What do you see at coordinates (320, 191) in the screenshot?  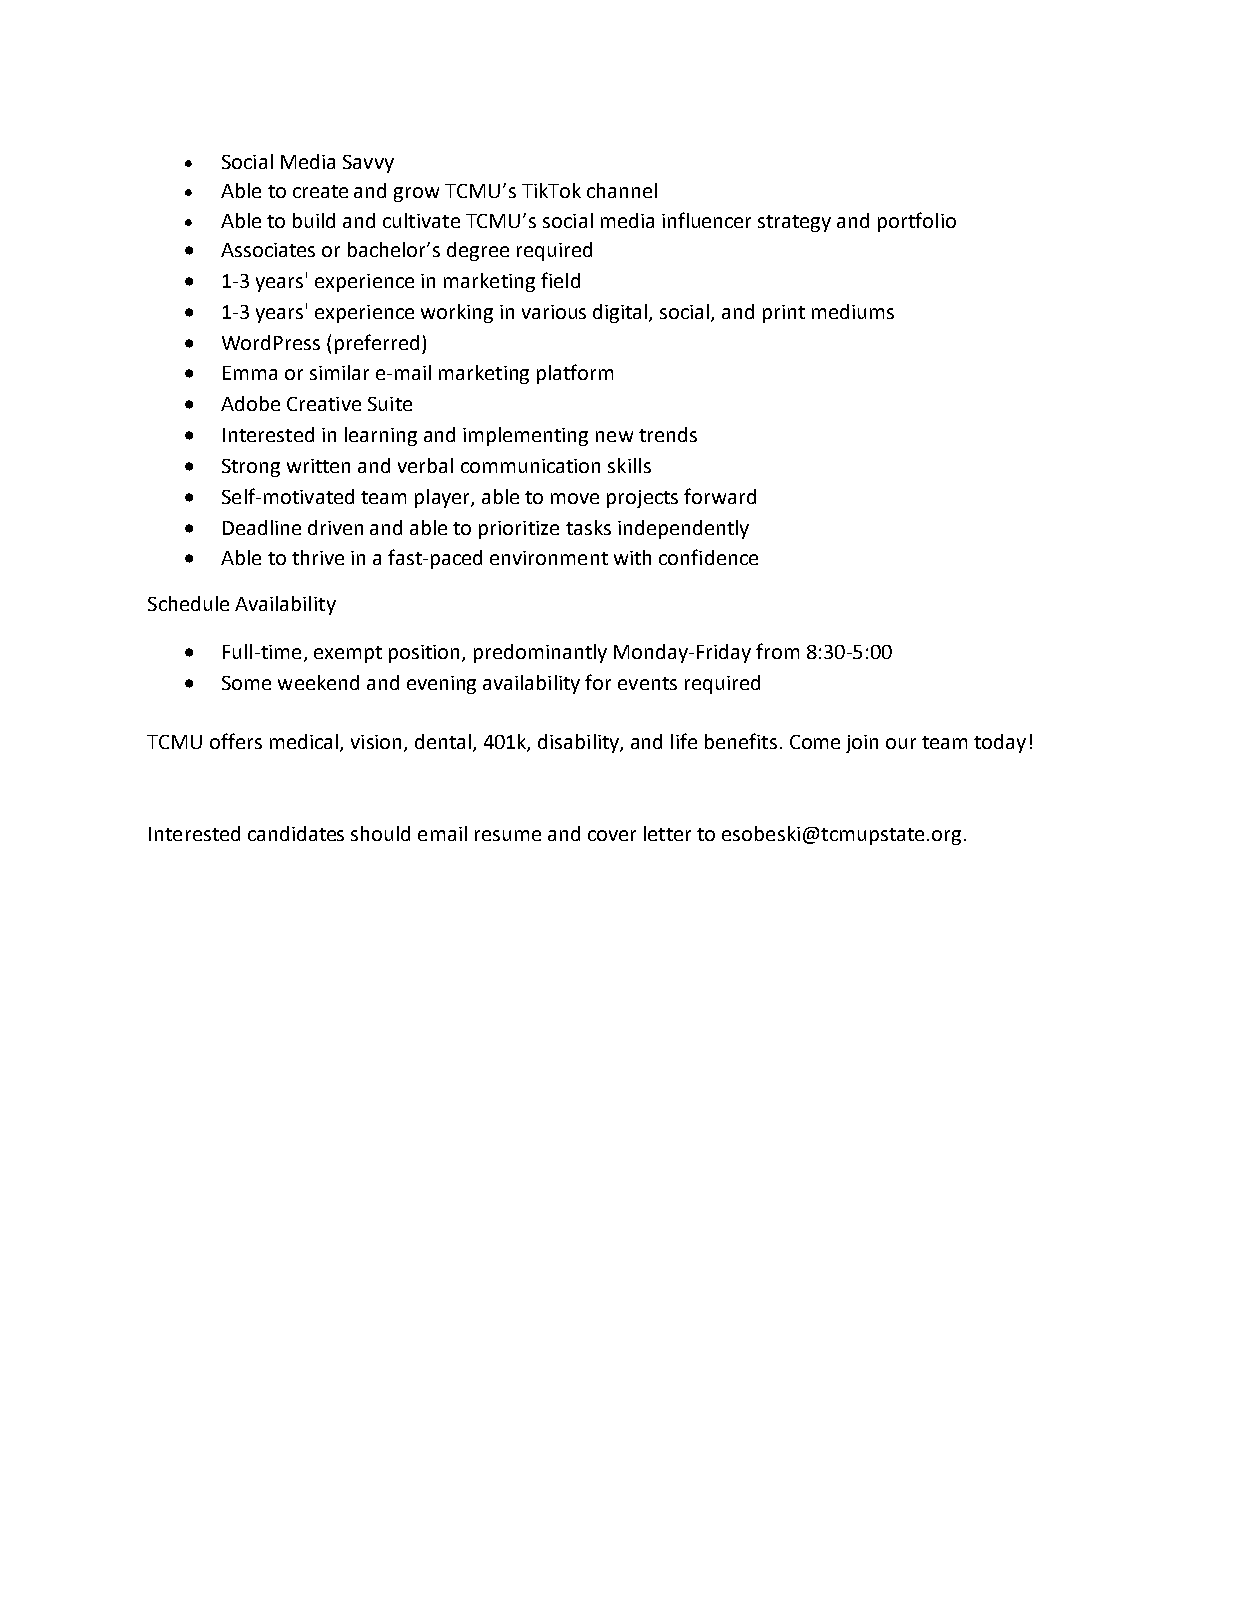 I see `create` at bounding box center [320, 191].
